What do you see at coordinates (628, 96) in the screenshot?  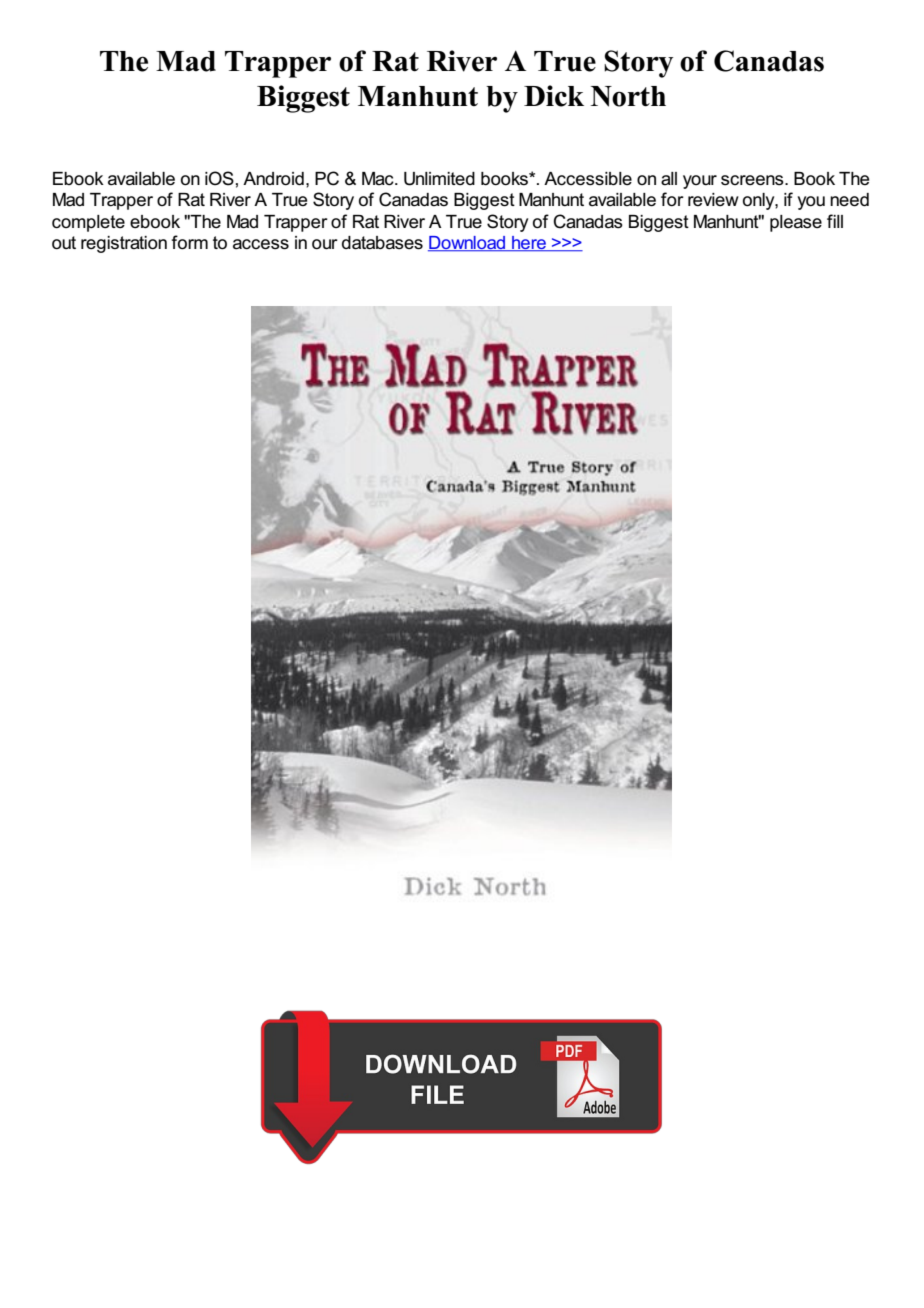 I see `North` at bounding box center [628, 96].
